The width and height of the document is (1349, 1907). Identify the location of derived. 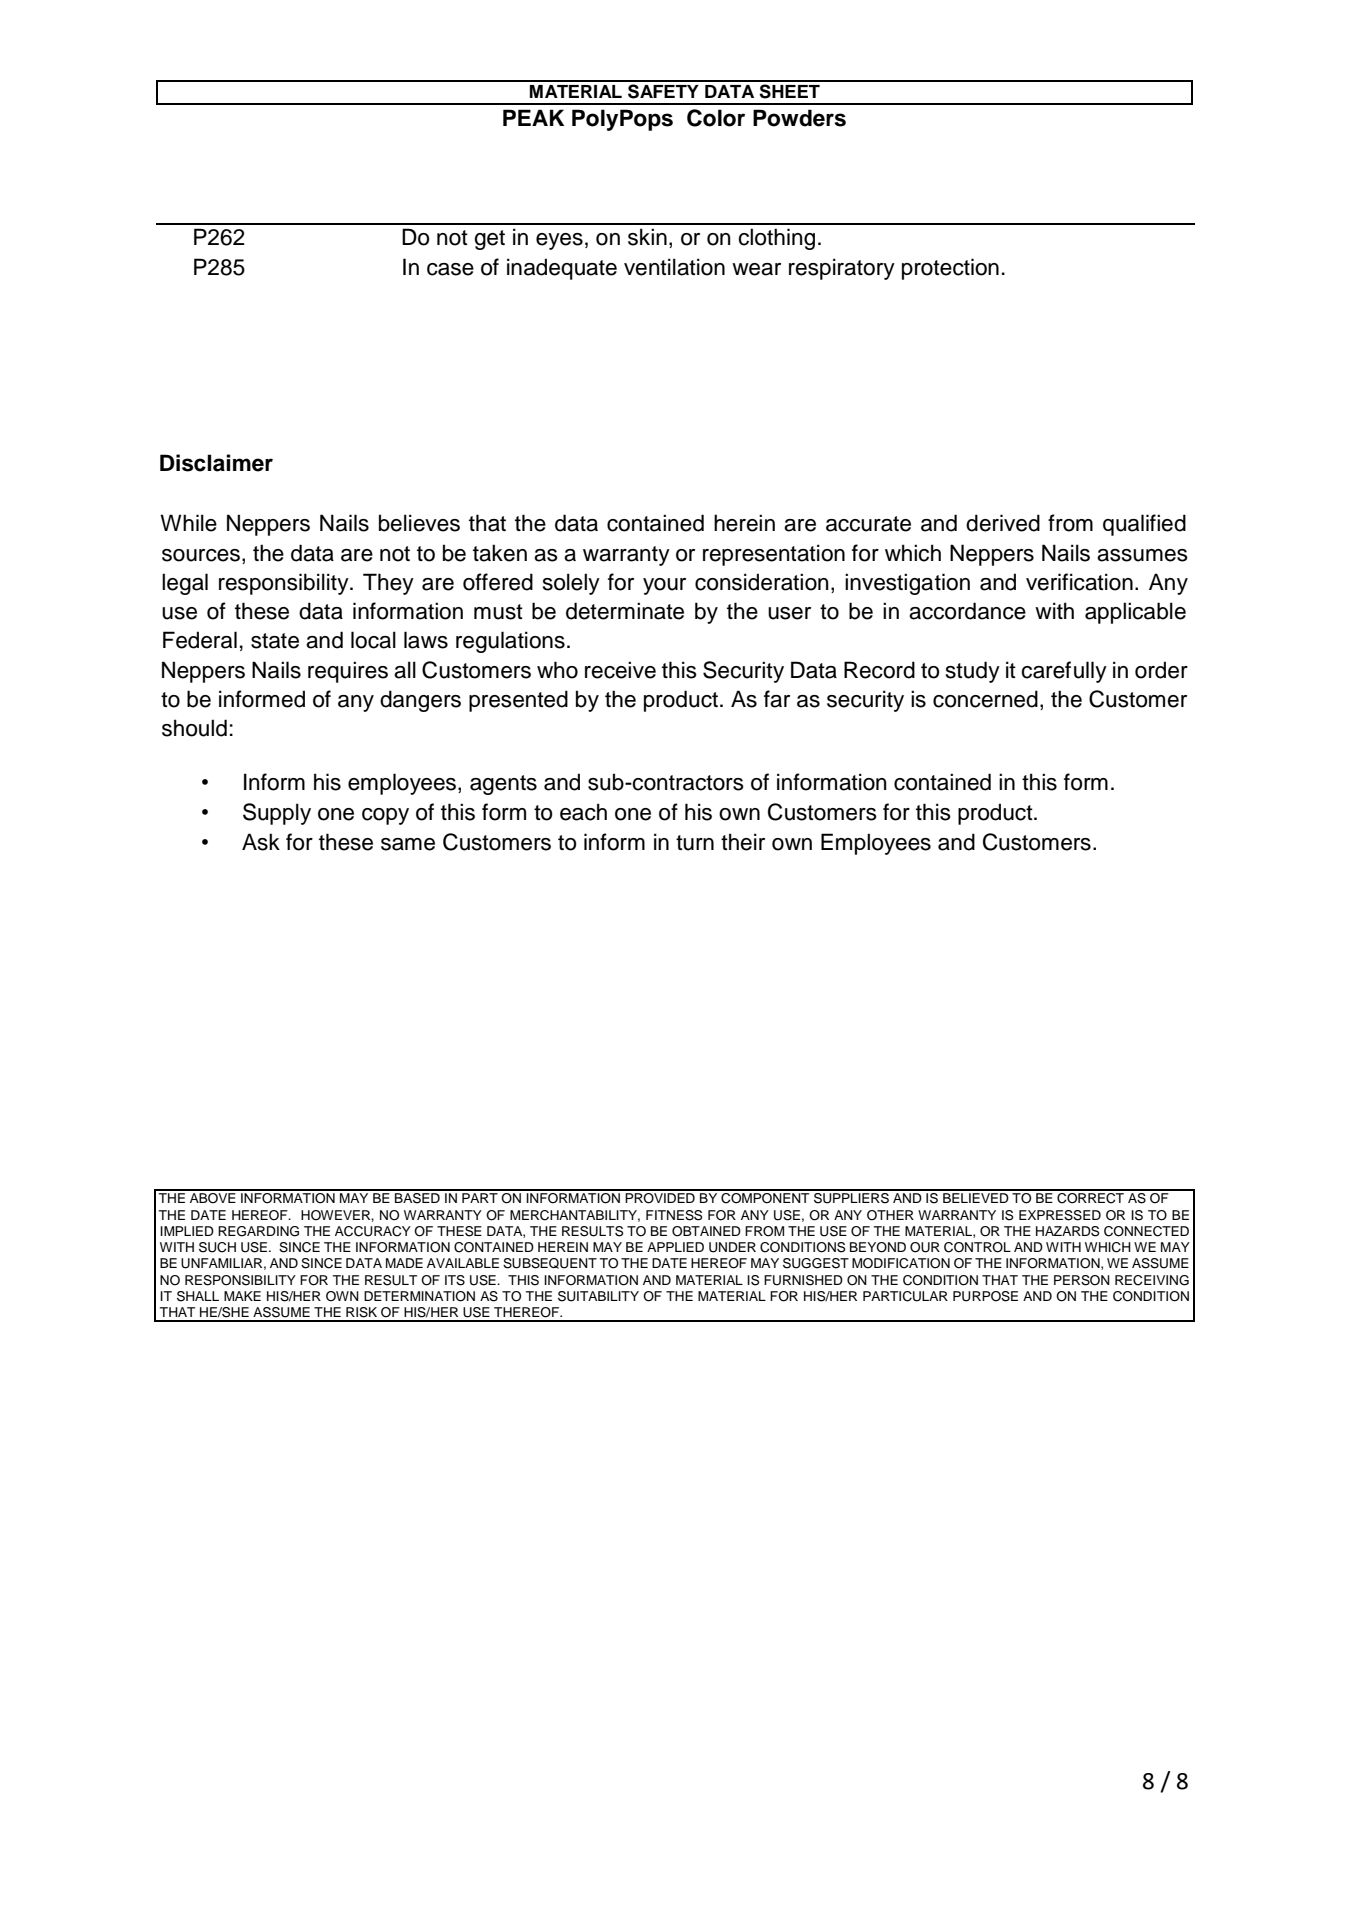
(1003, 523).
